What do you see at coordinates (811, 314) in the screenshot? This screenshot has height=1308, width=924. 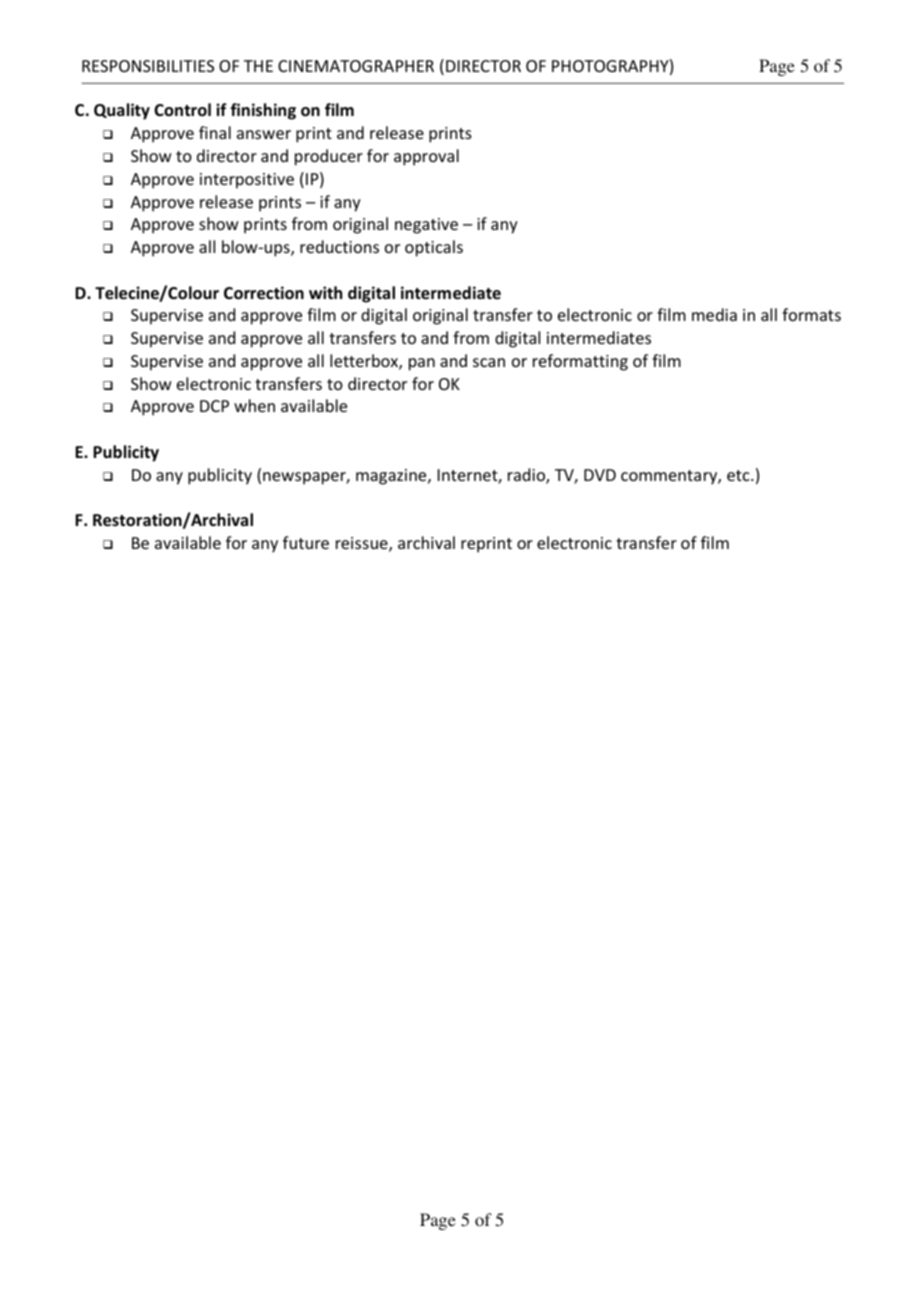 I see `formats` at bounding box center [811, 314].
